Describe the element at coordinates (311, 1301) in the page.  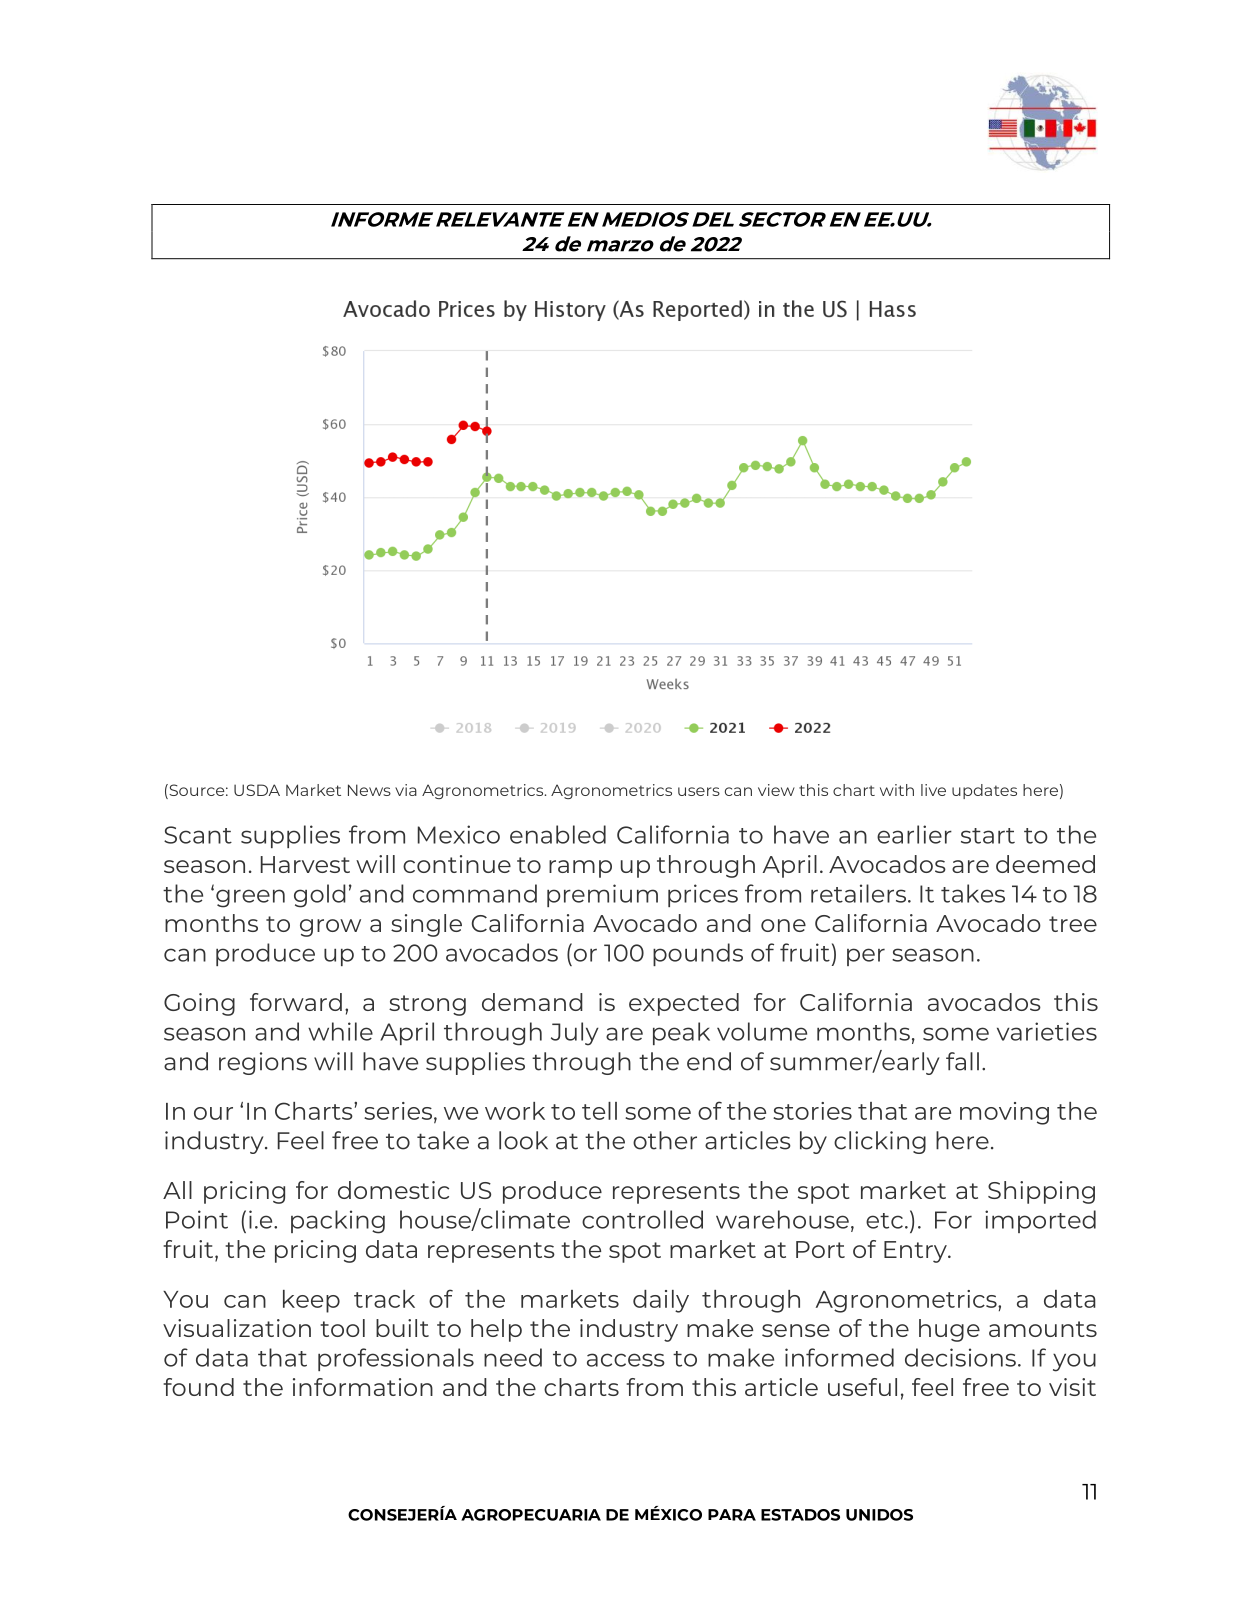
I see `keep` at that location.
